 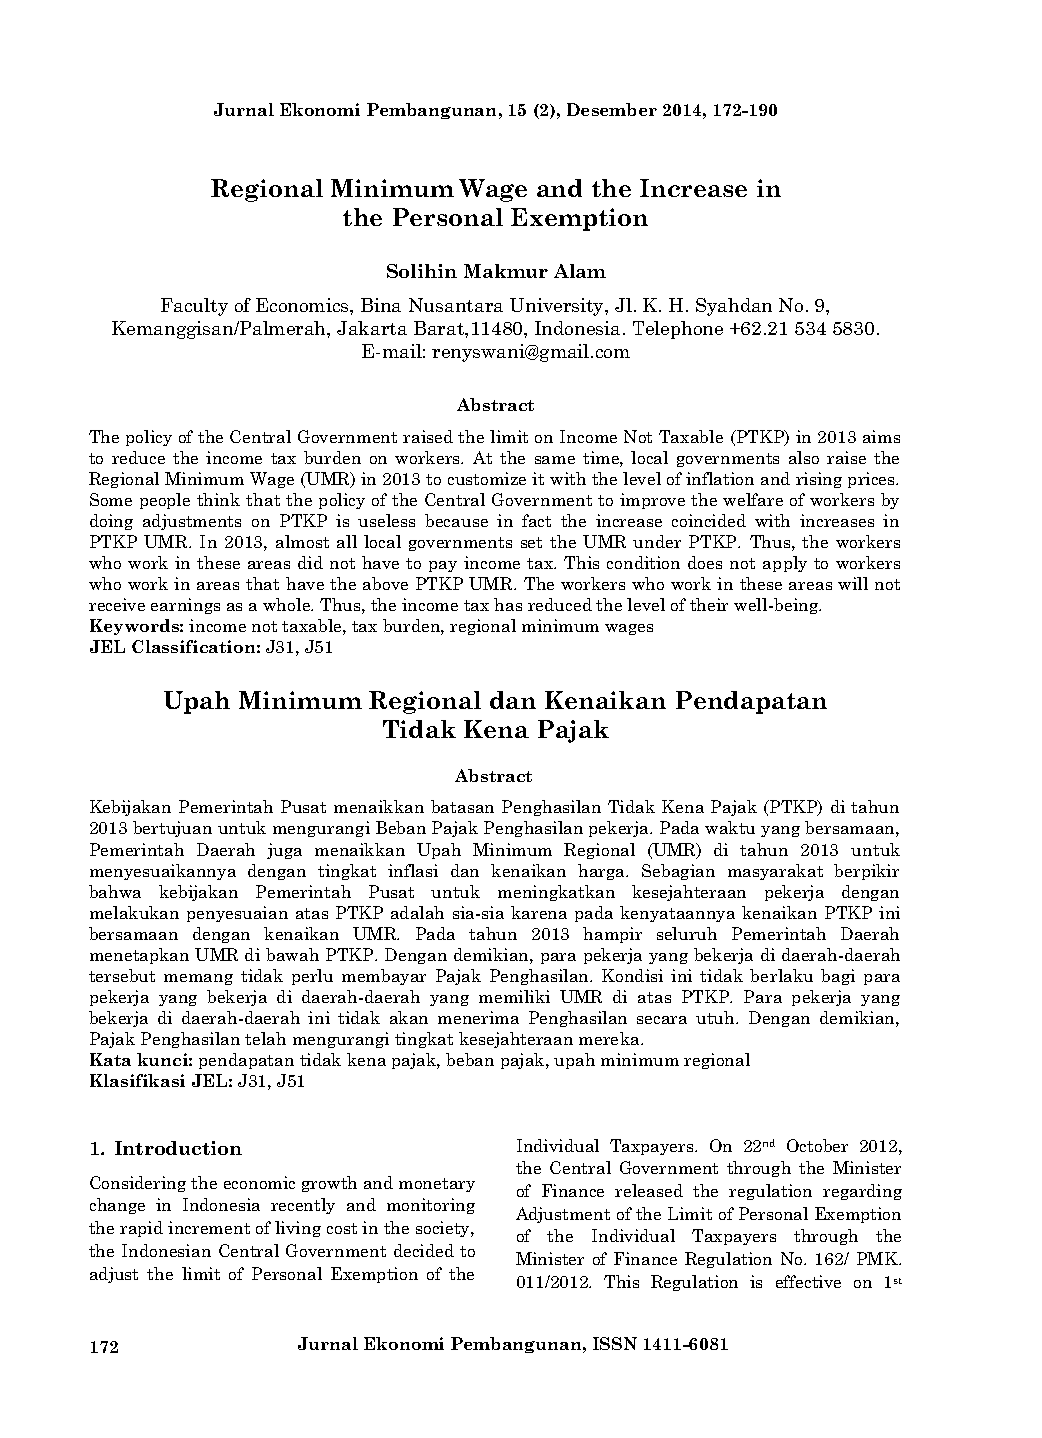 I want to click on above, so click(x=385, y=583).
